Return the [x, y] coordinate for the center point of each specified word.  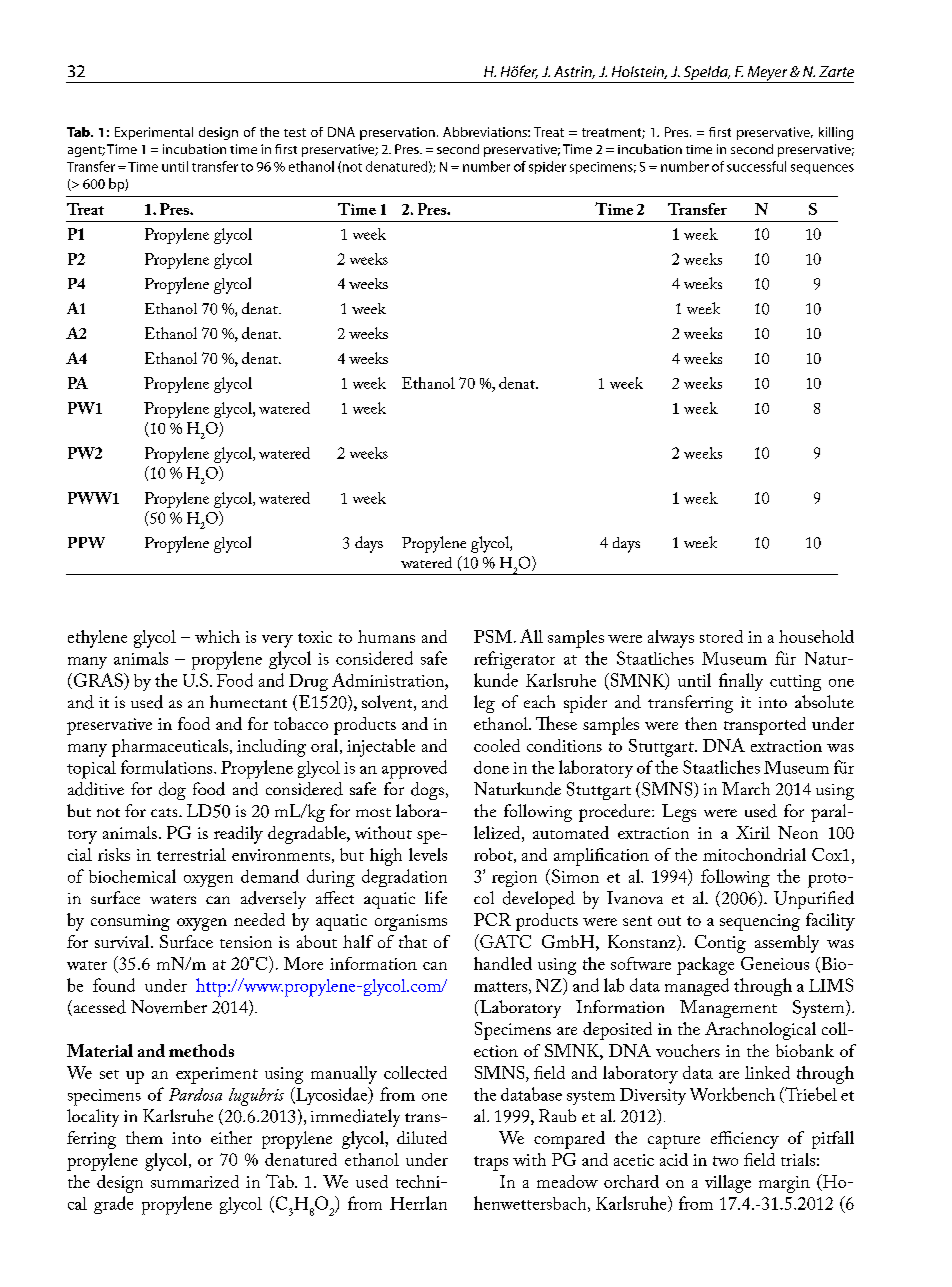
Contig [720, 944]
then [701, 723]
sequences [822, 169]
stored [721, 636]
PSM [493, 636]
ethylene [97, 639]
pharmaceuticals [170, 748]
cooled [497, 745]
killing [836, 133]
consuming [130, 922]
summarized [195, 1181]
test [295, 132]
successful [756, 166]
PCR [492, 919]
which [217, 636]
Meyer [767, 74]
